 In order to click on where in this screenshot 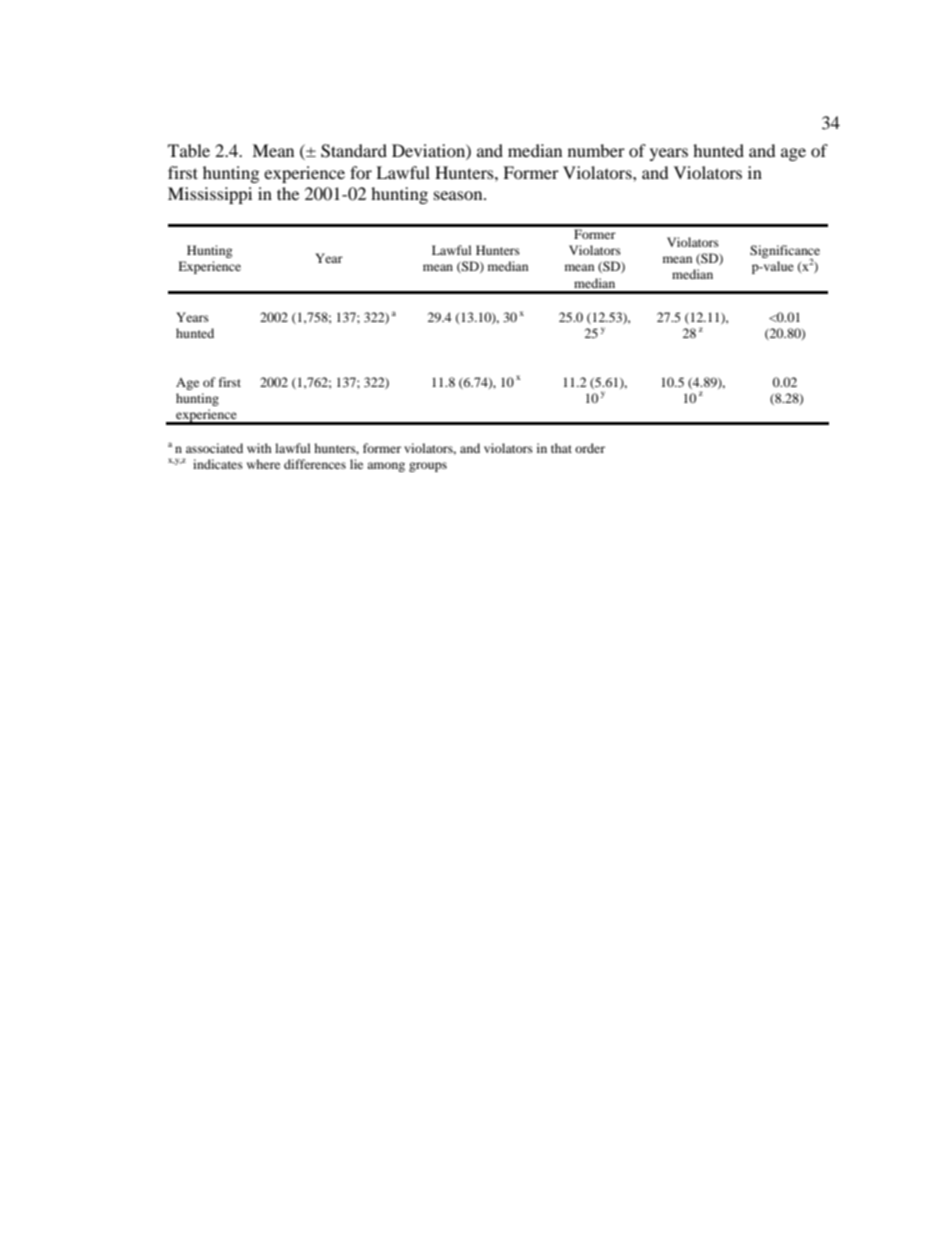, I will do `click(263, 464)`.
